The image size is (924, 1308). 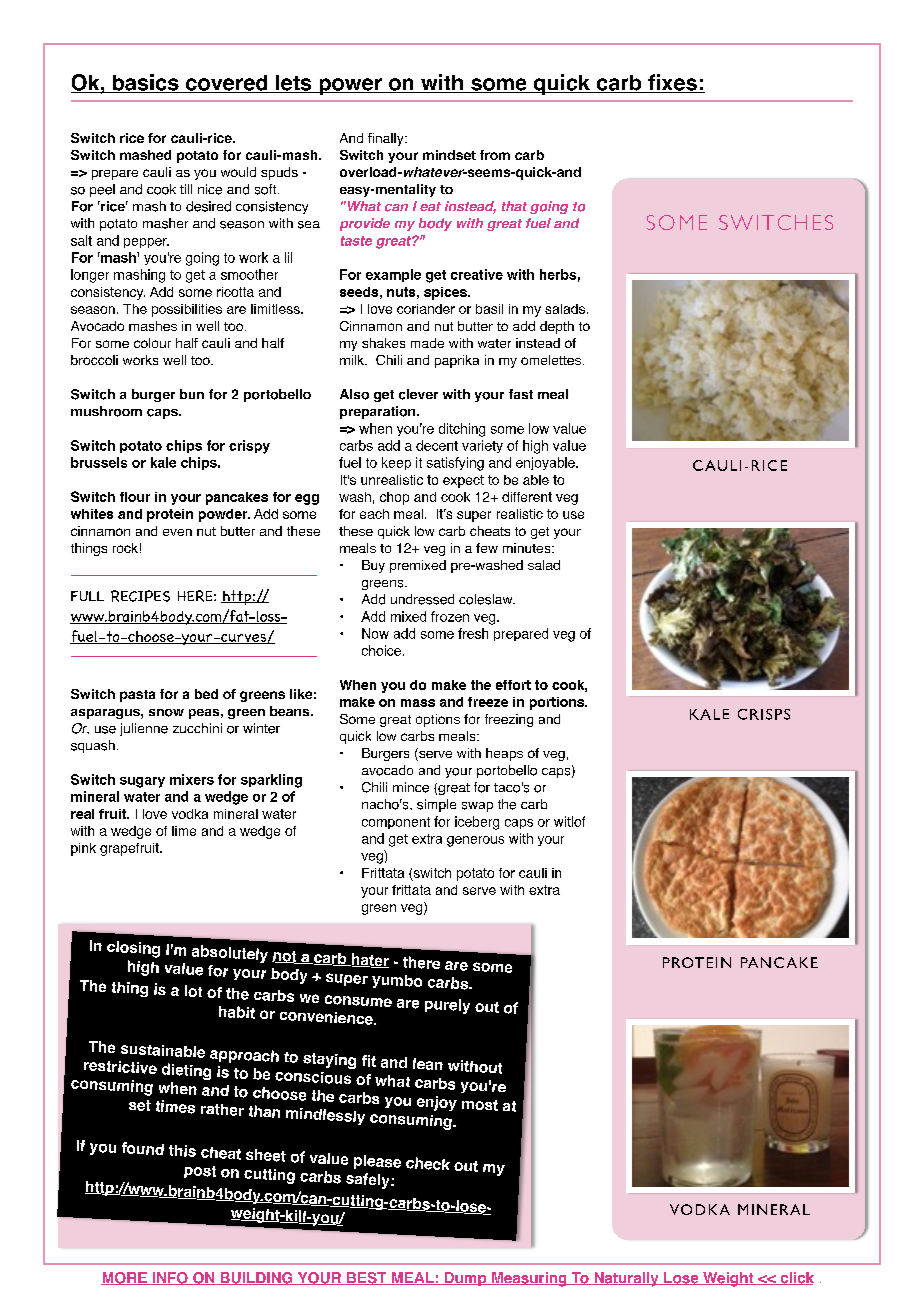 What do you see at coordinates (475, 841) in the screenshot?
I see `generous` at bounding box center [475, 841].
